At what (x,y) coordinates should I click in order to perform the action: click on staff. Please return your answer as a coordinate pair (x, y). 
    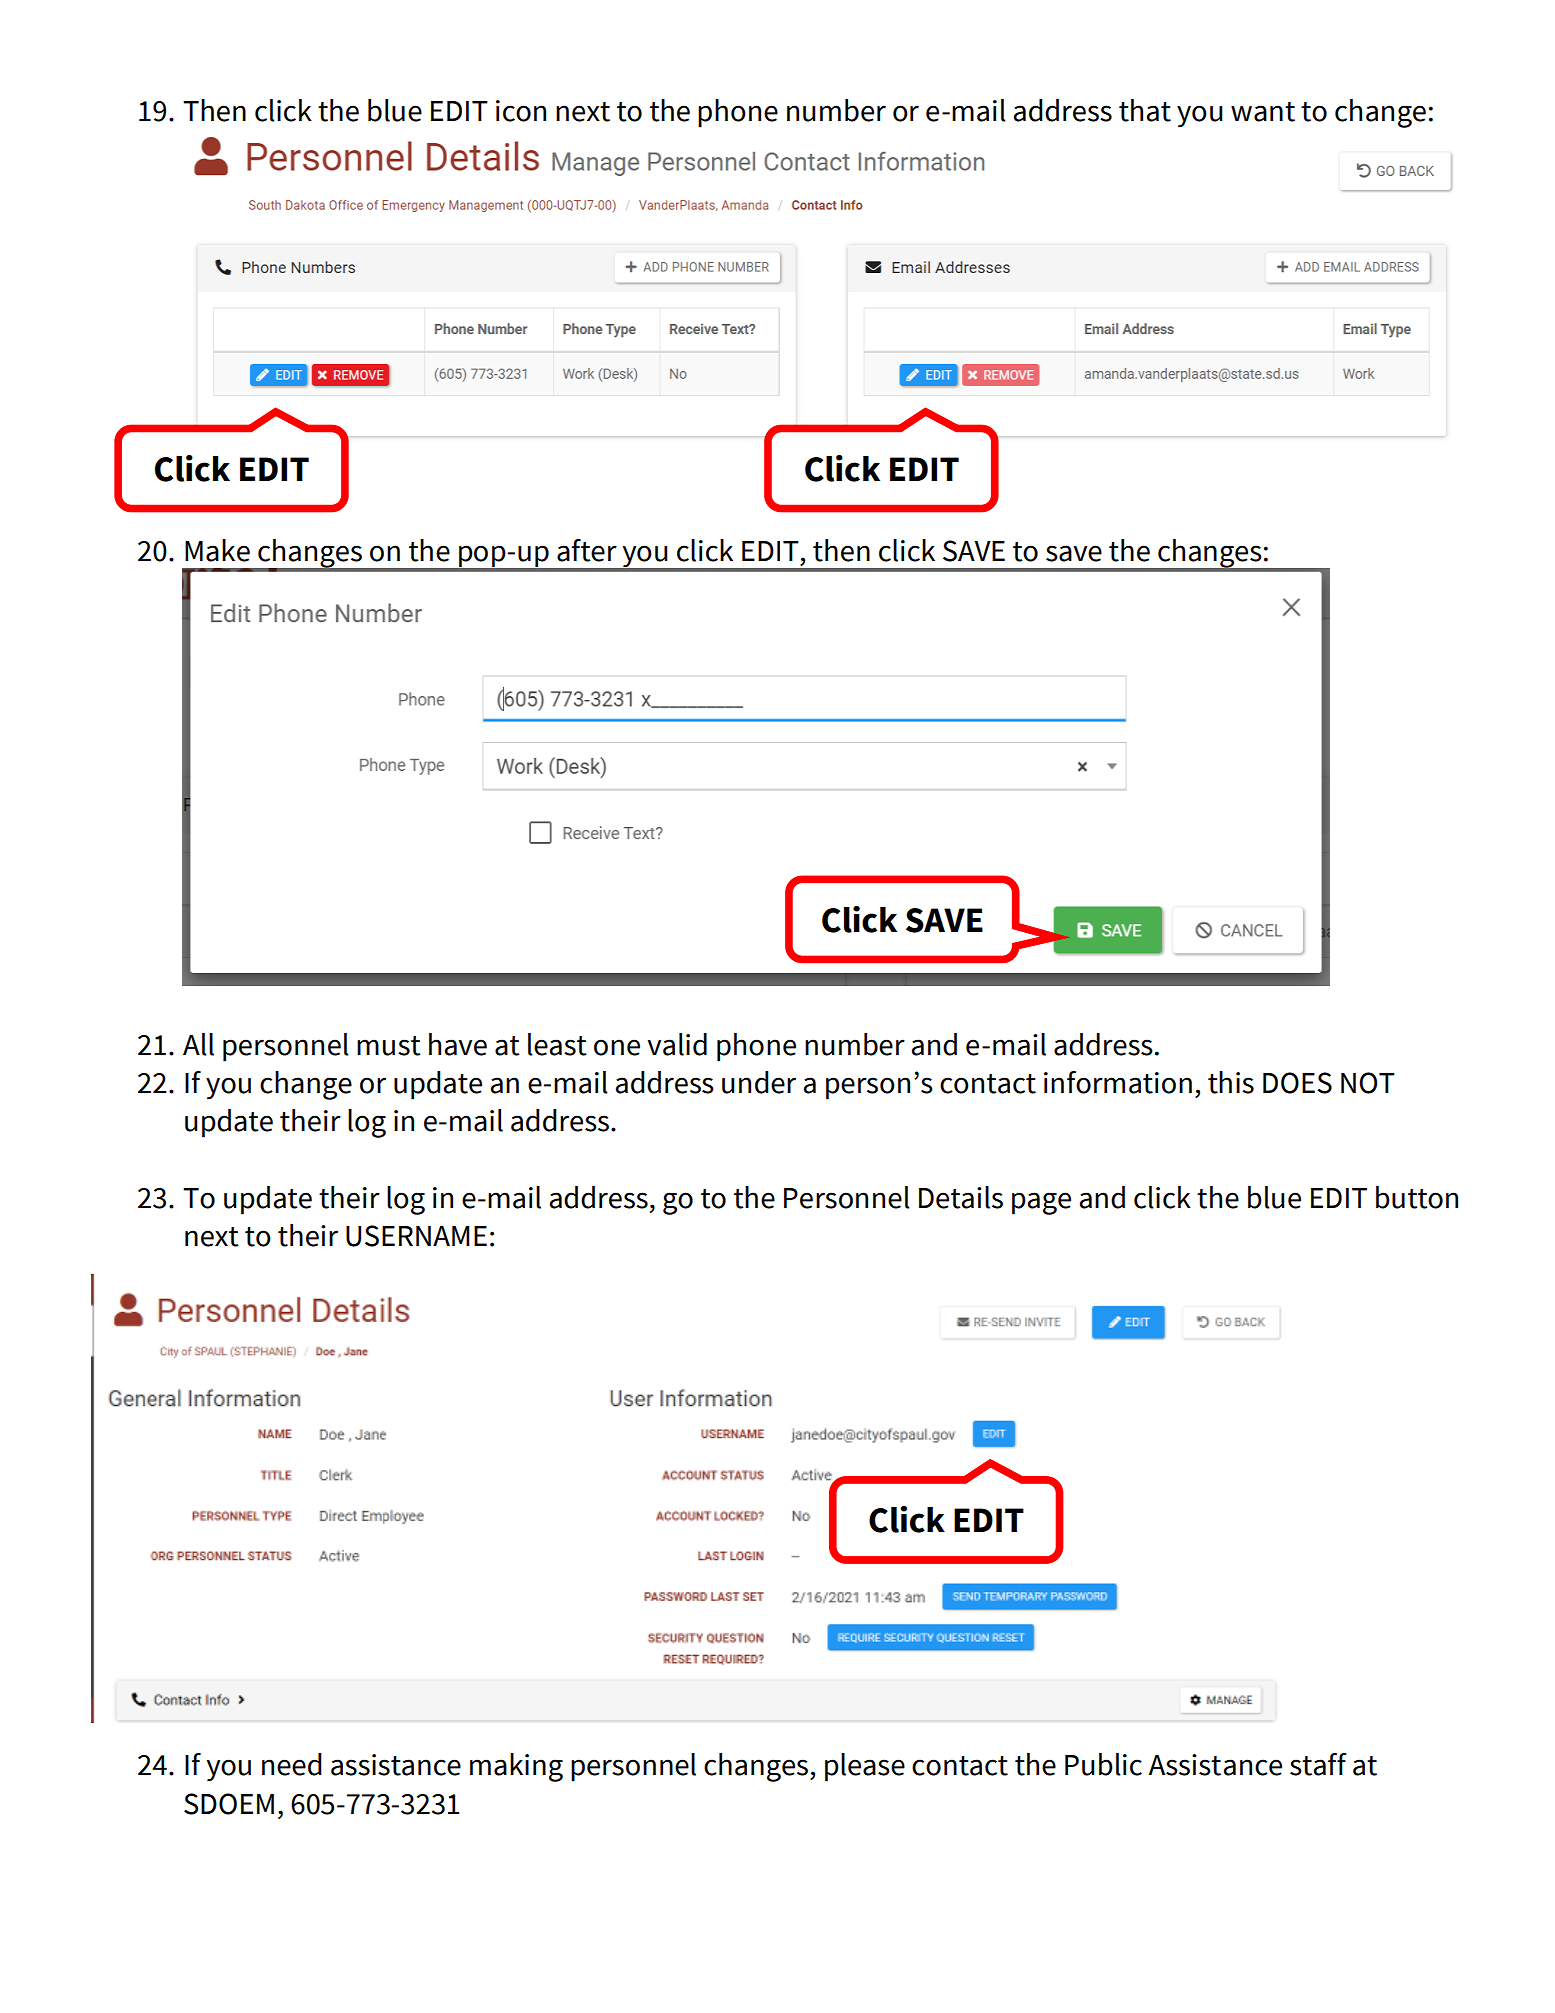
    Looking at the image, I should click on (1318, 1764).
